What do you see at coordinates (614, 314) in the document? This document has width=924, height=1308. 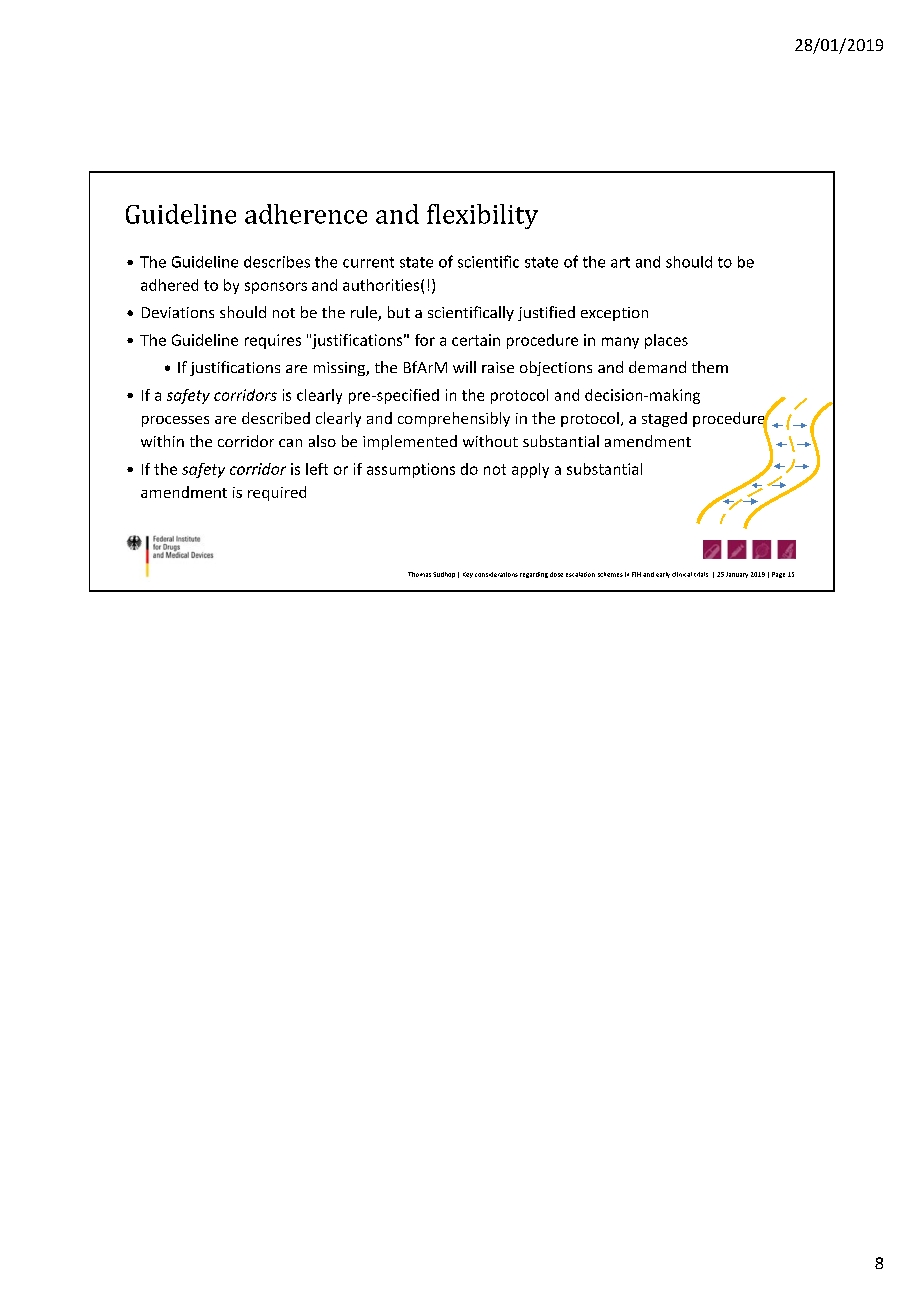 I see `exception` at bounding box center [614, 314].
